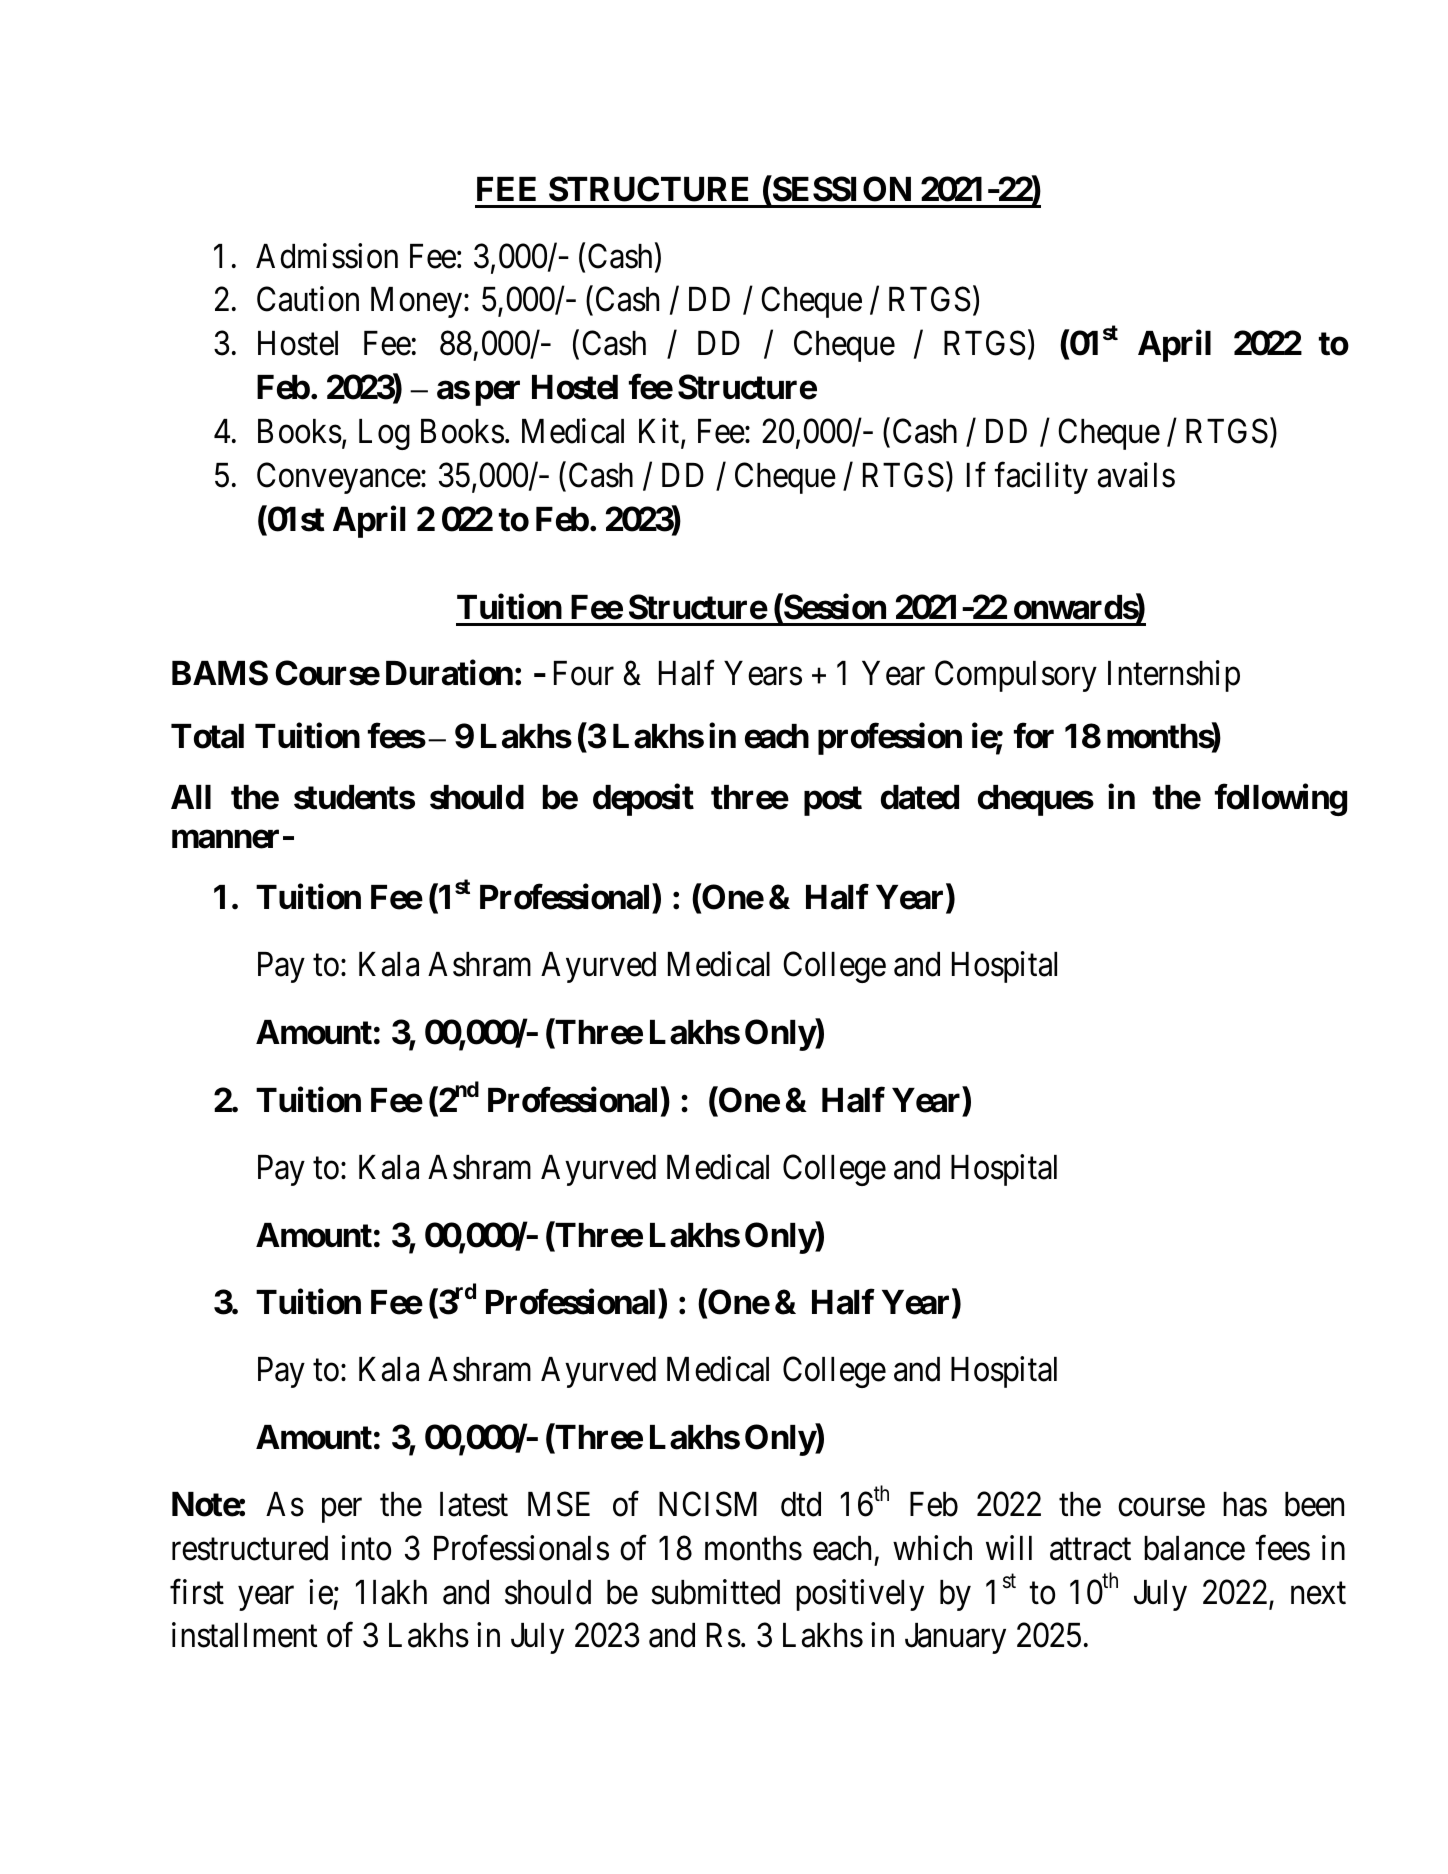 The image size is (1448, 1874). I want to click on Caution, so click(308, 299).
